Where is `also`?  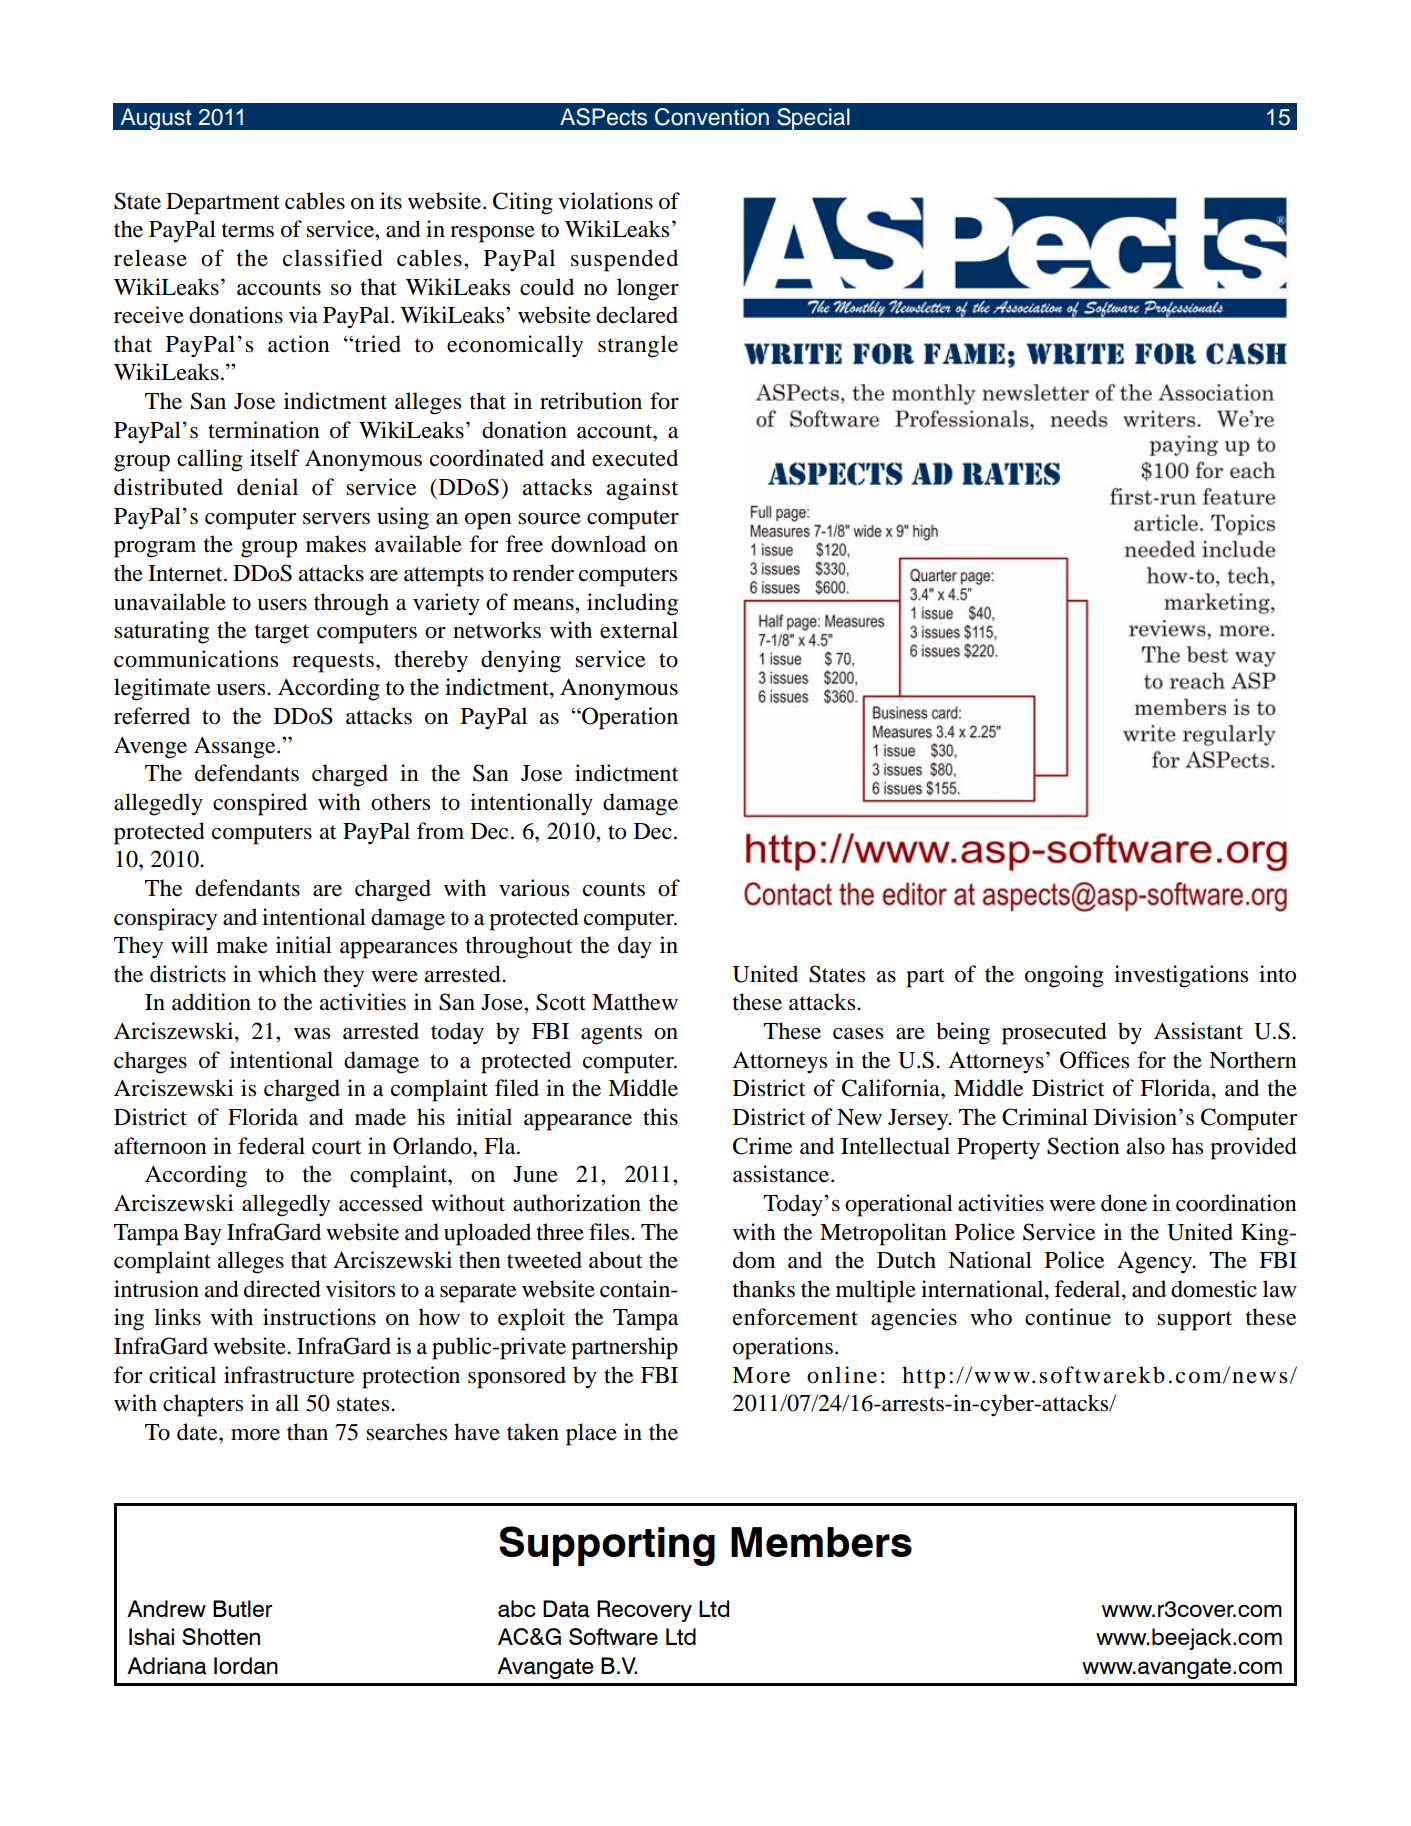
also is located at coordinates (1145, 1146).
